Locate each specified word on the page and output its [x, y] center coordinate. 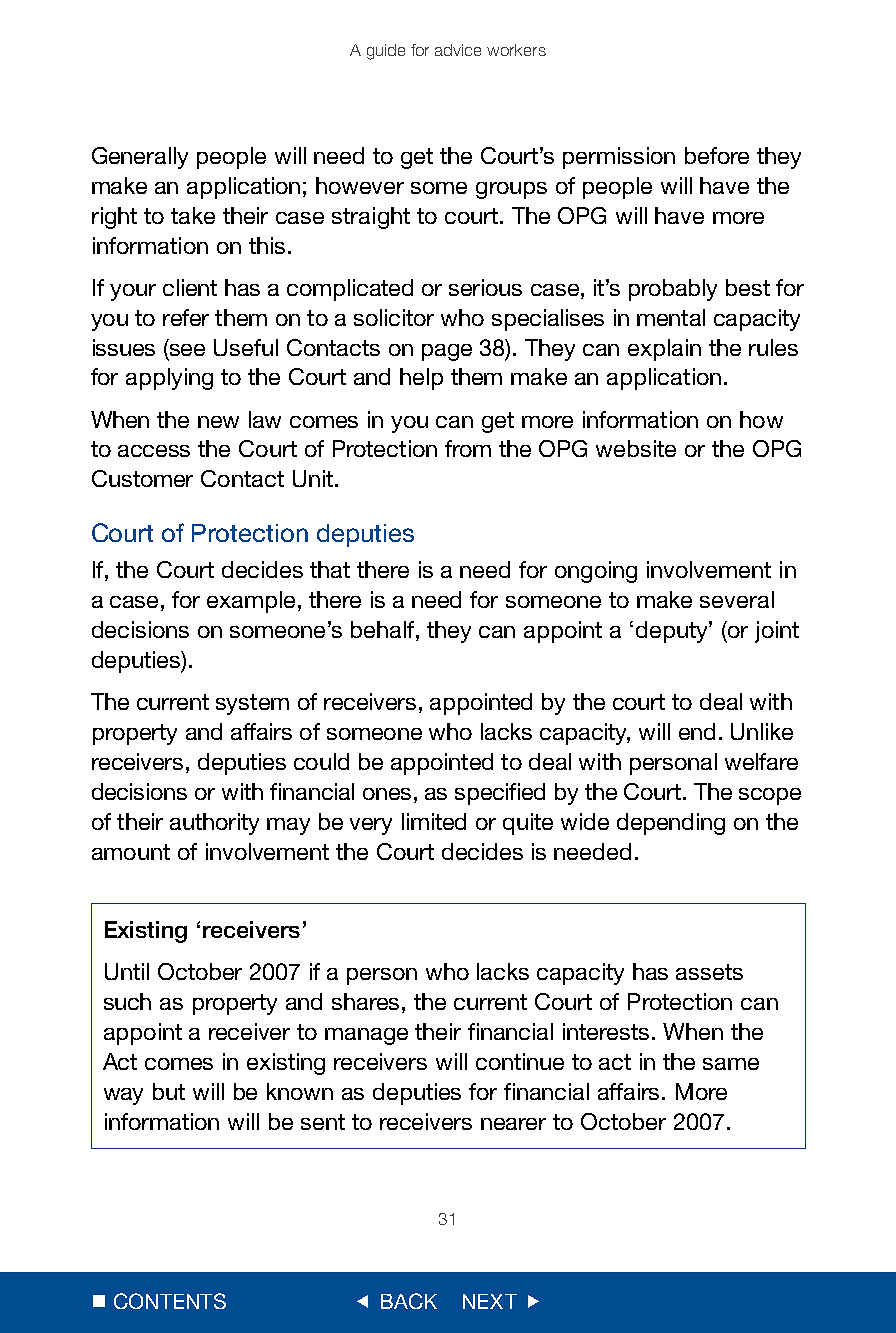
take [193, 215]
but [169, 1091]
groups [511, 190]
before [717, 155]
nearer [513, 1124]
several [737, 599]
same [731, 1064]
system [252, 704]
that [330, 569]
